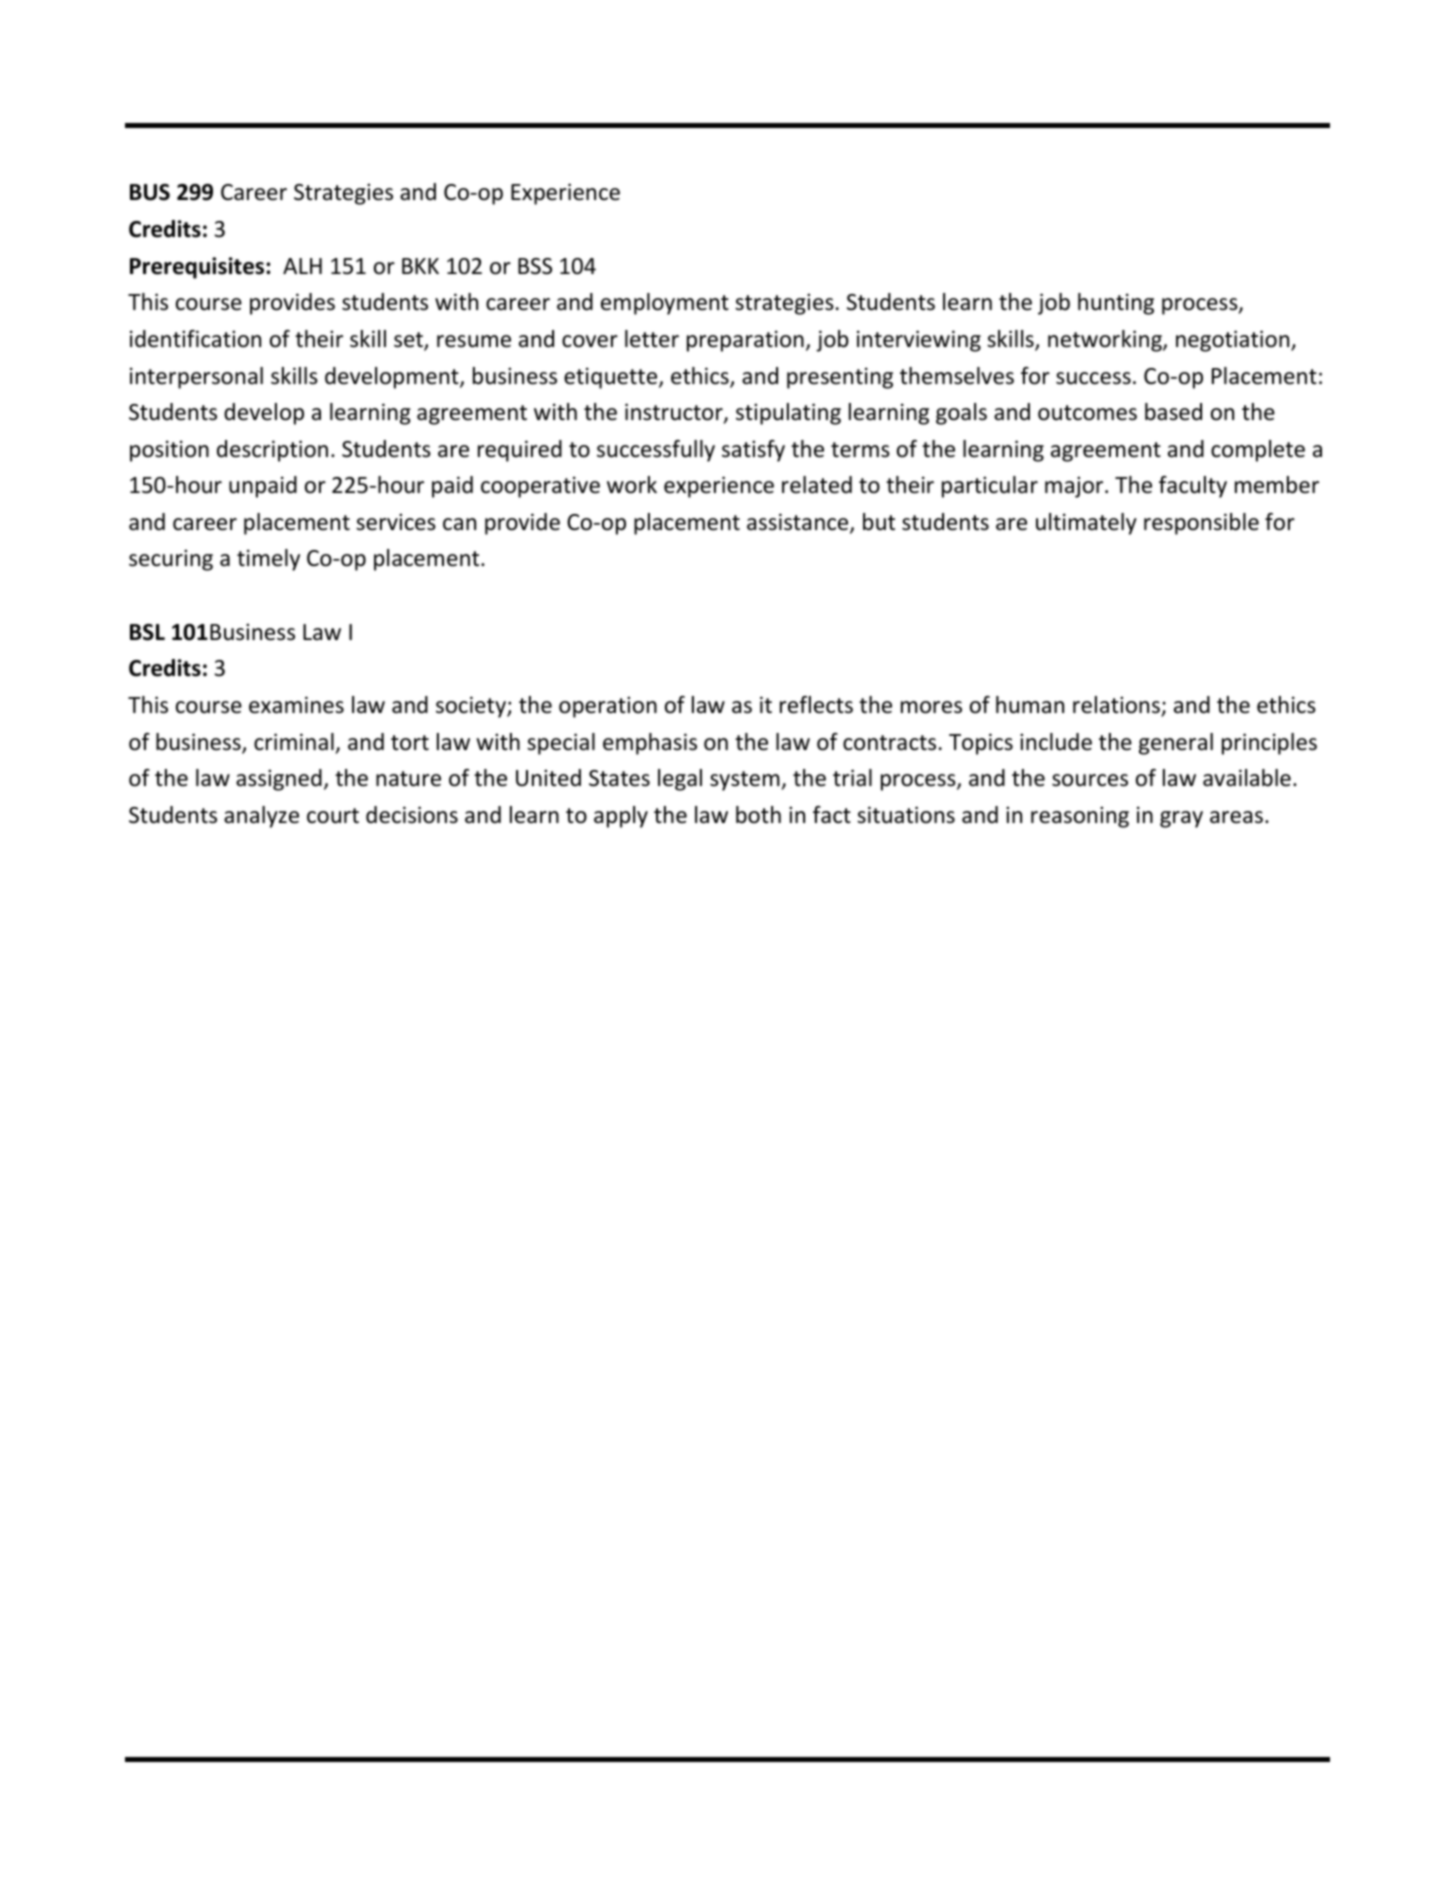 This screenshot has height=1883, width=1455. What do you see at coordinates (1086, 524) in the screenshot?
I see `ultimately` at bounding box center [1086, 524].
